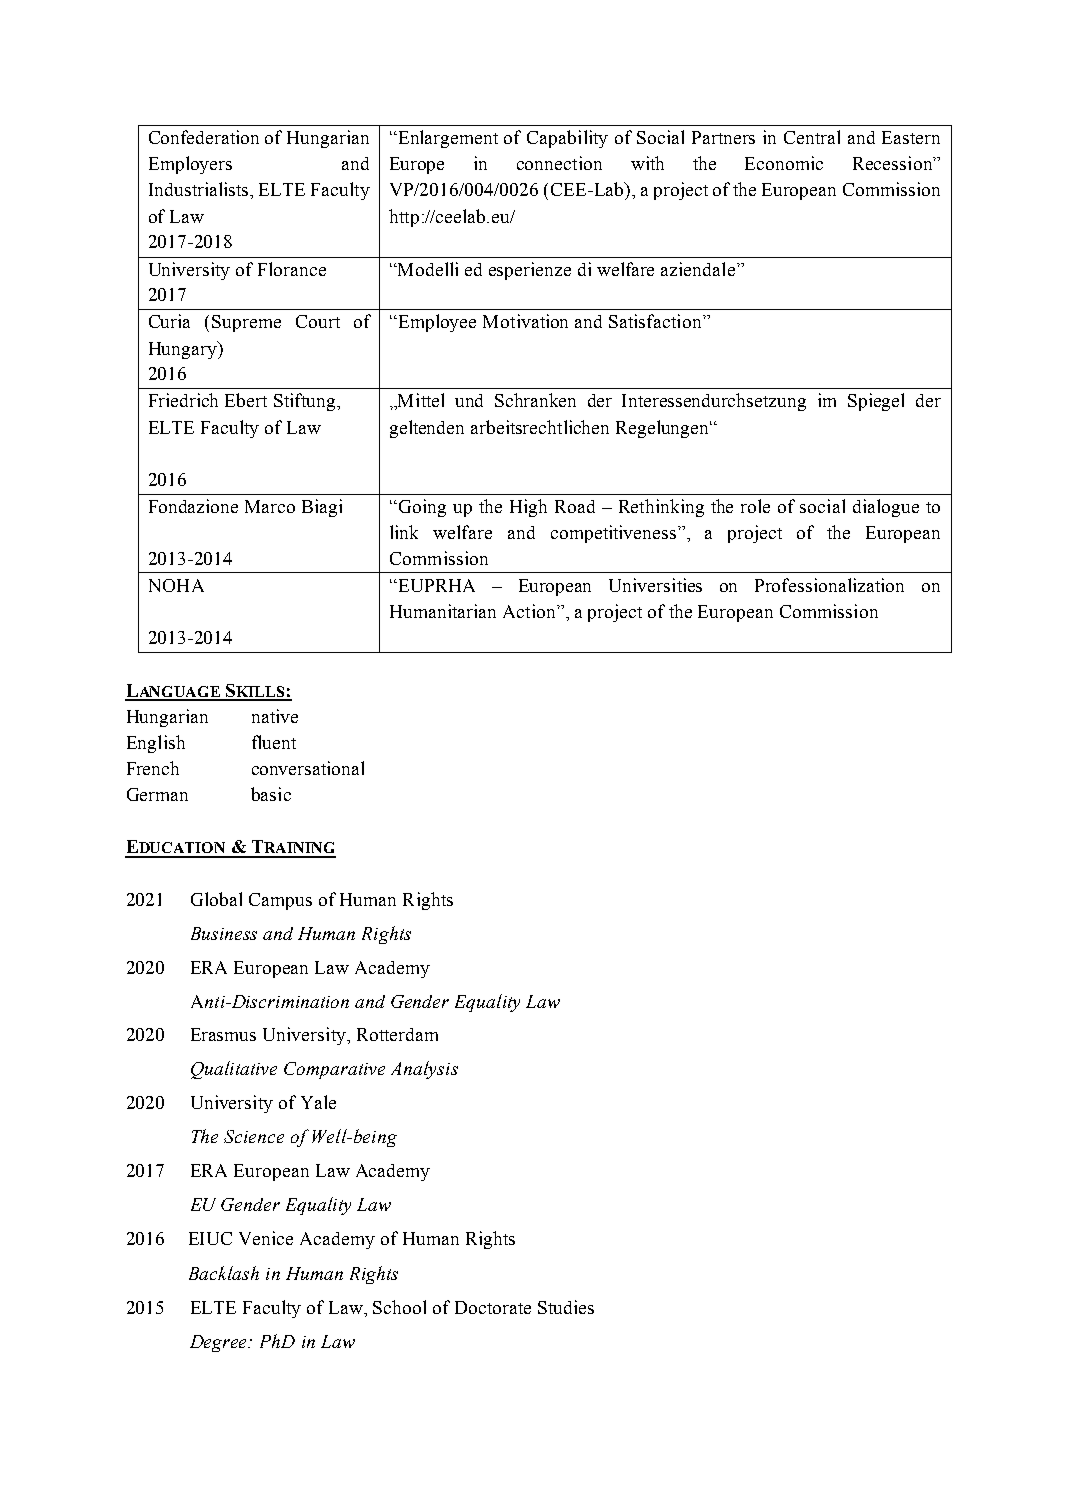 The height and width of the image is (1508, 1066). I want to click on High, so click(528, 508).
